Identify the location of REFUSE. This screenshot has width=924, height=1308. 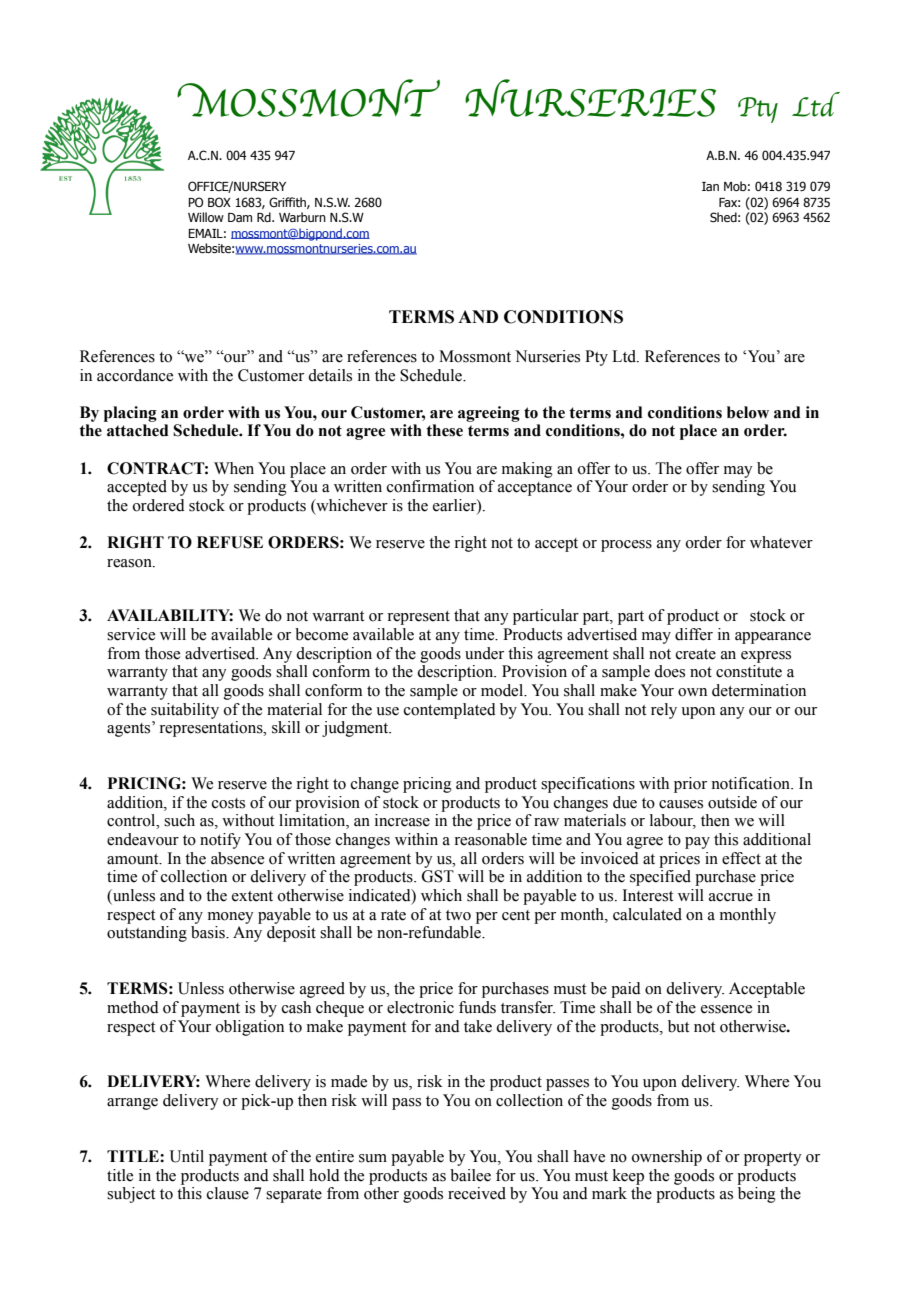
(230, 542).
